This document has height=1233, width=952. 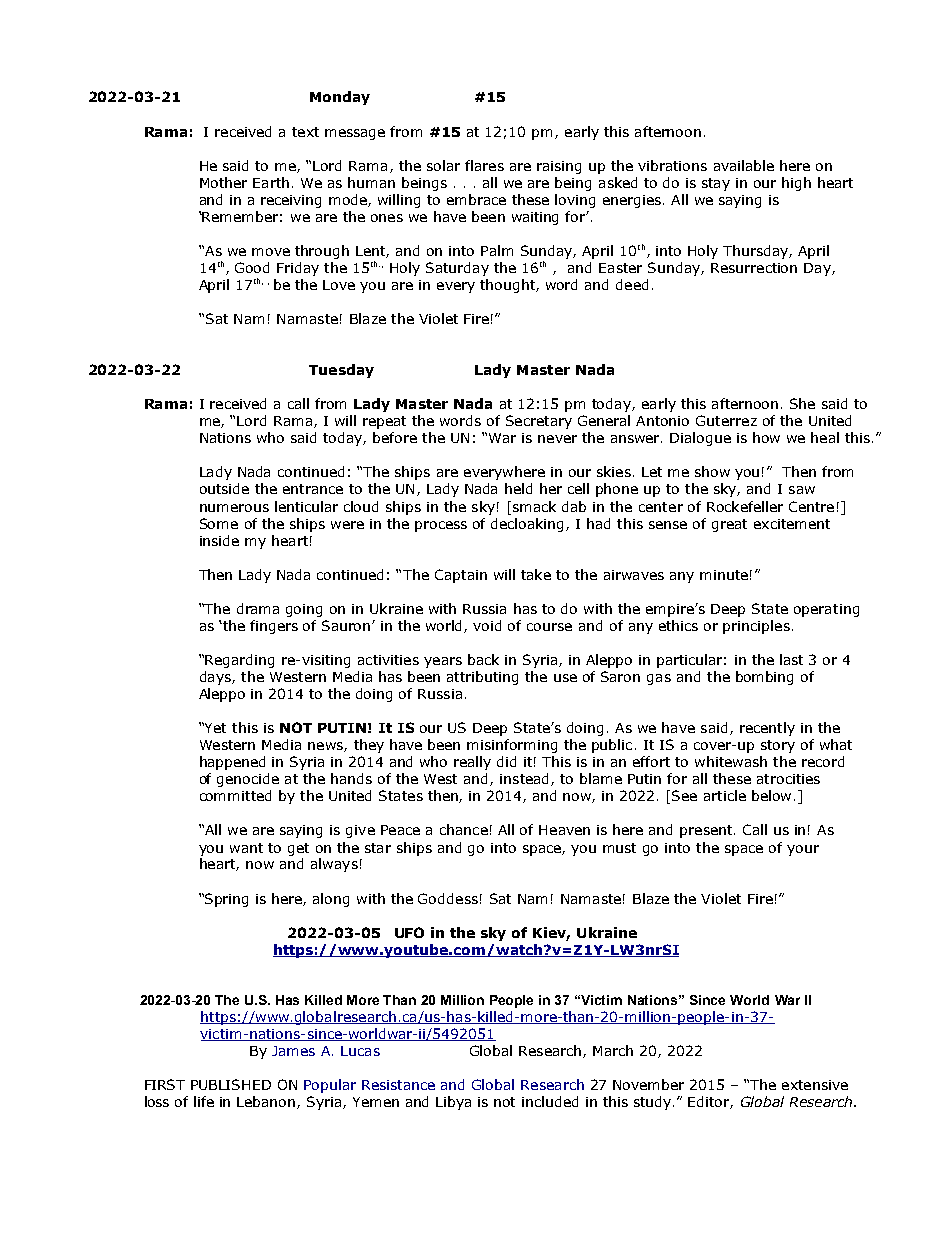 I want to click on fingers, so click(x=274, y=627).
